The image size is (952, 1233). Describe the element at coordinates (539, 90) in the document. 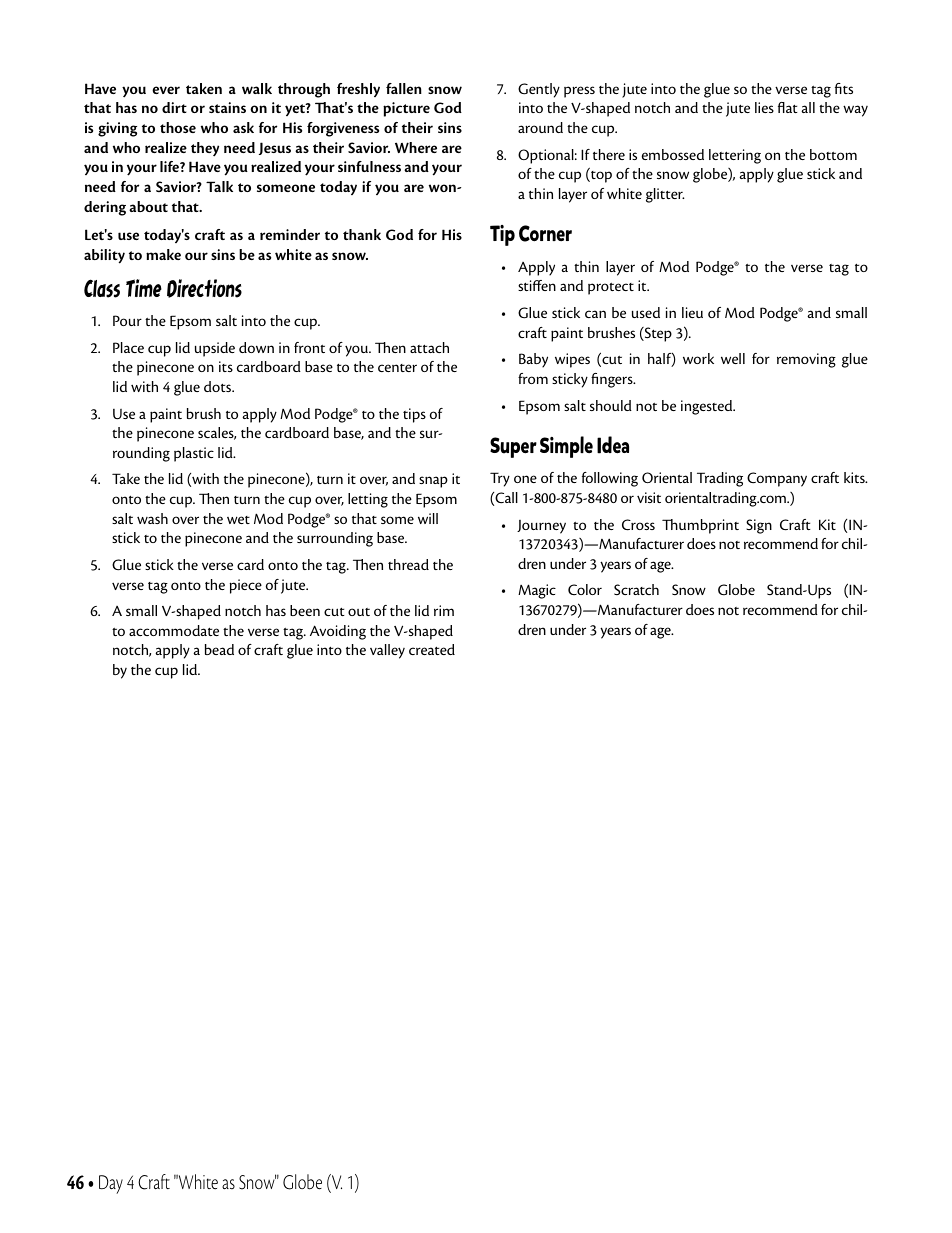

I see `Gently` at that location.
